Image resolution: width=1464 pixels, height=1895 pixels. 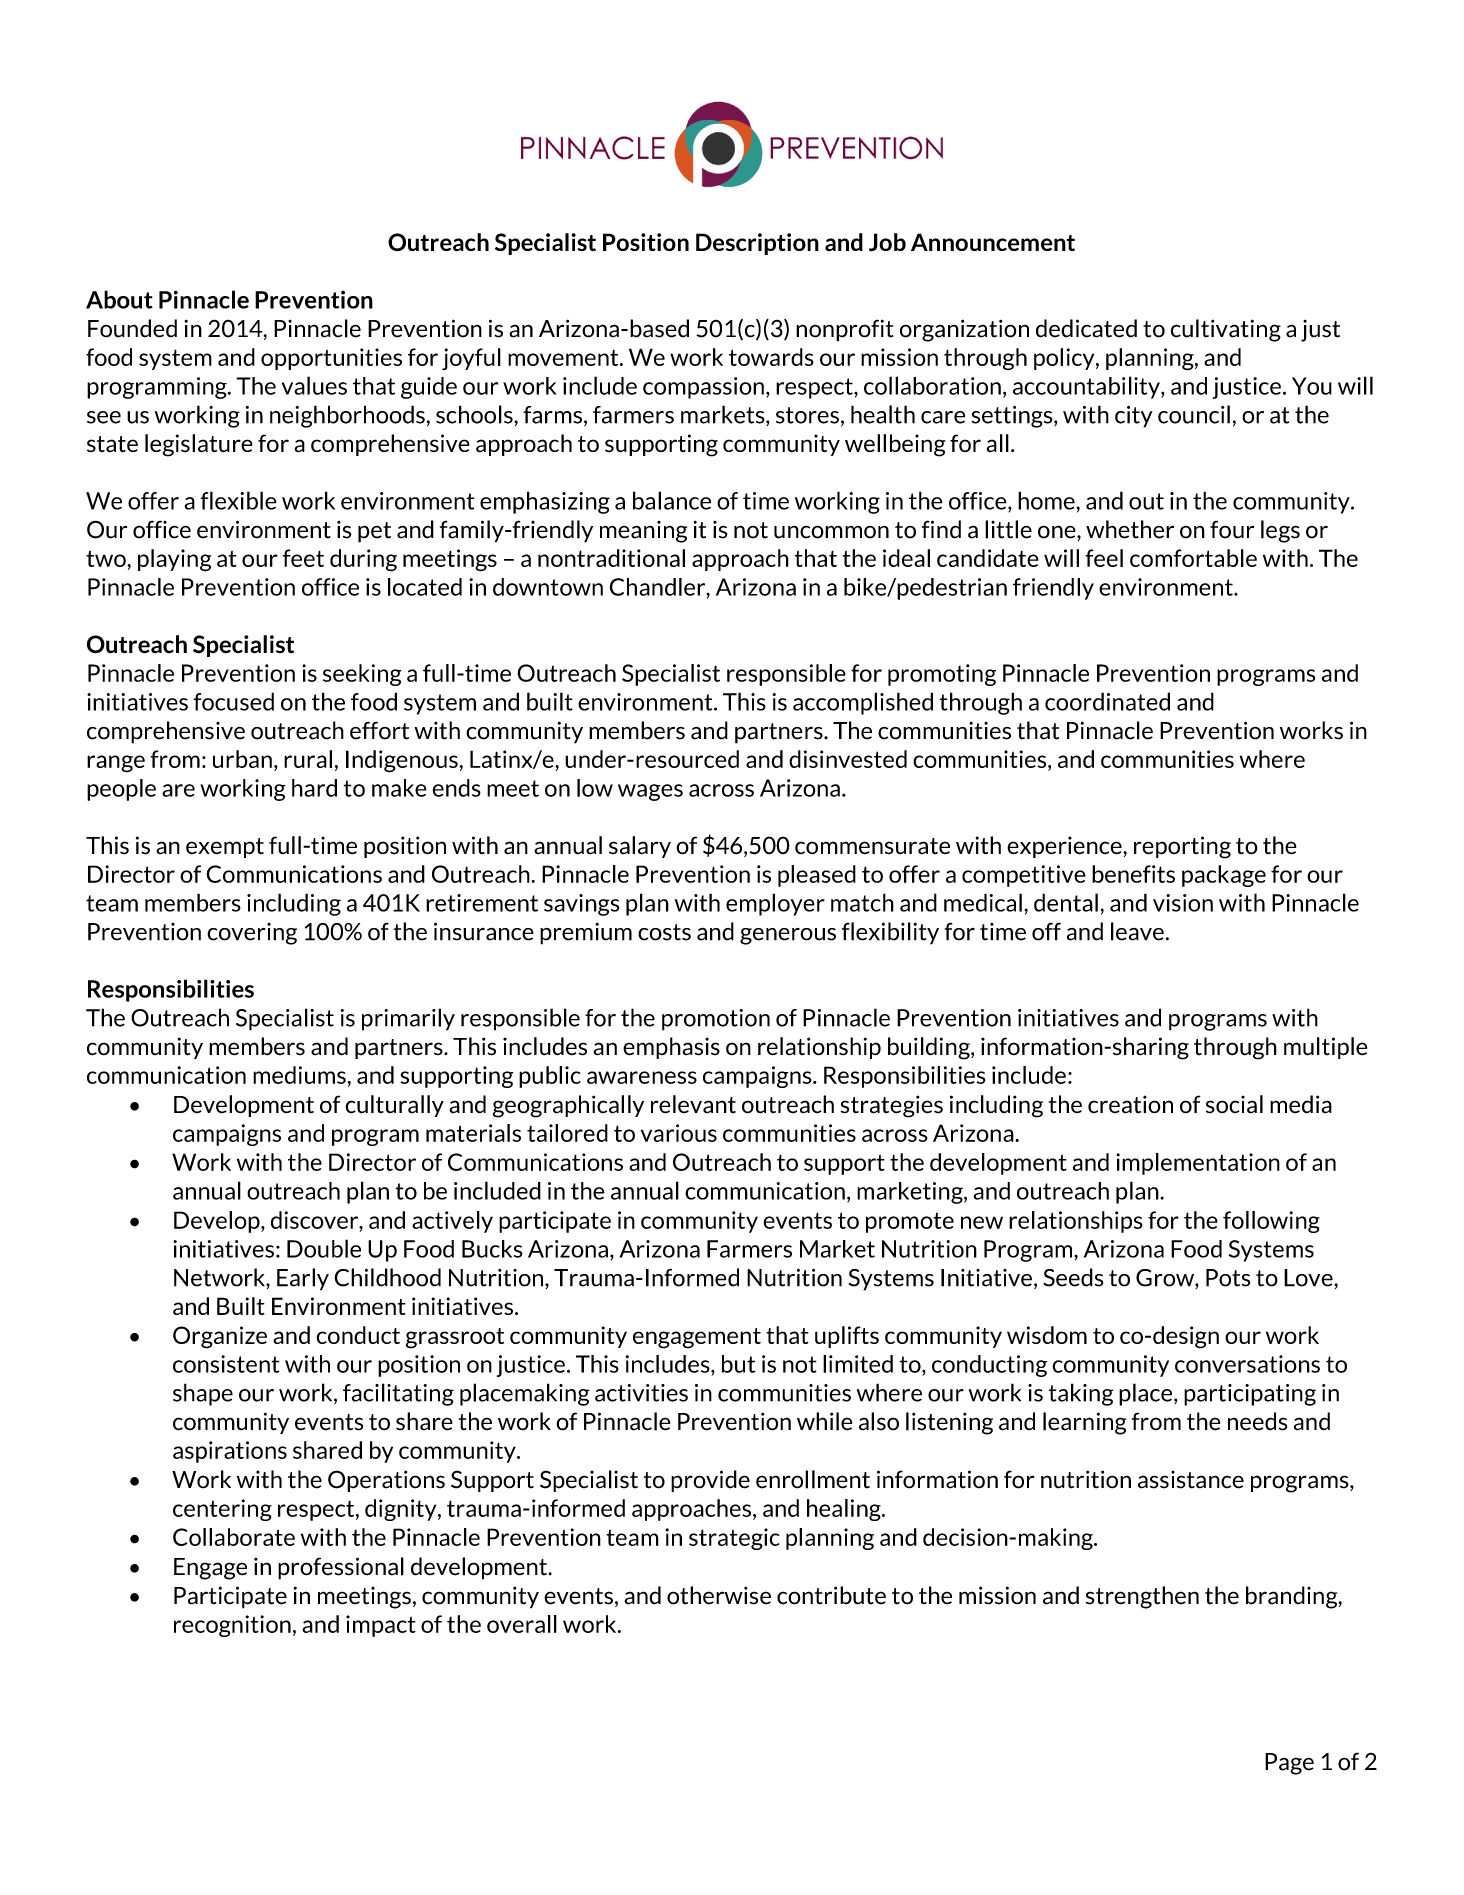 I want to click on Description, so click(x=757, y=244).
